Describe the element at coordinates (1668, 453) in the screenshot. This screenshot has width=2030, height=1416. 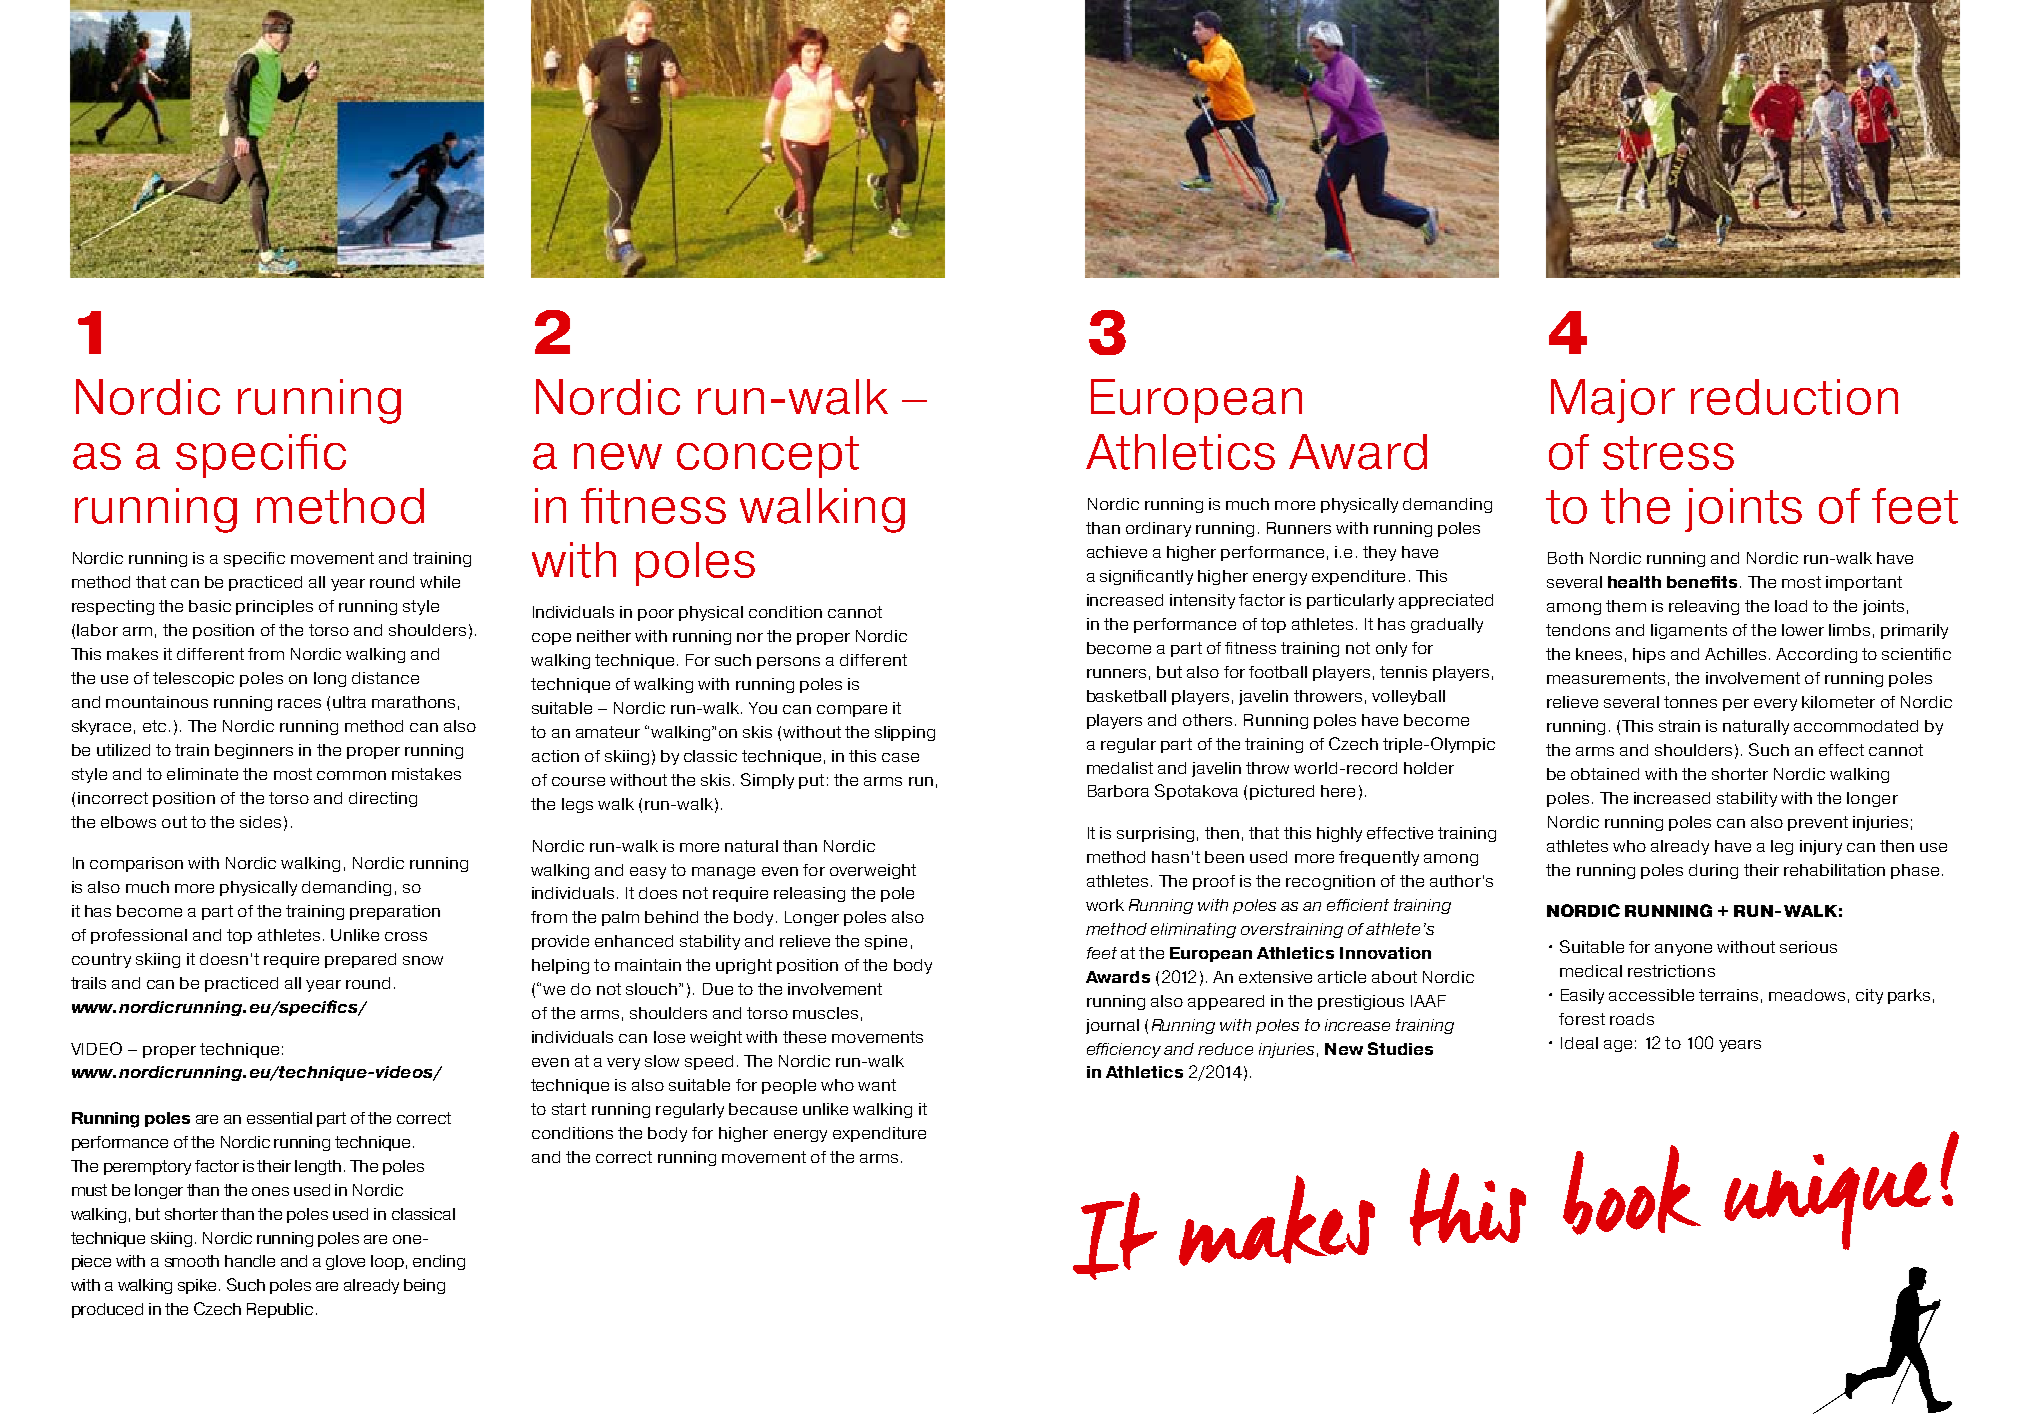
I see `stress` at that location.
